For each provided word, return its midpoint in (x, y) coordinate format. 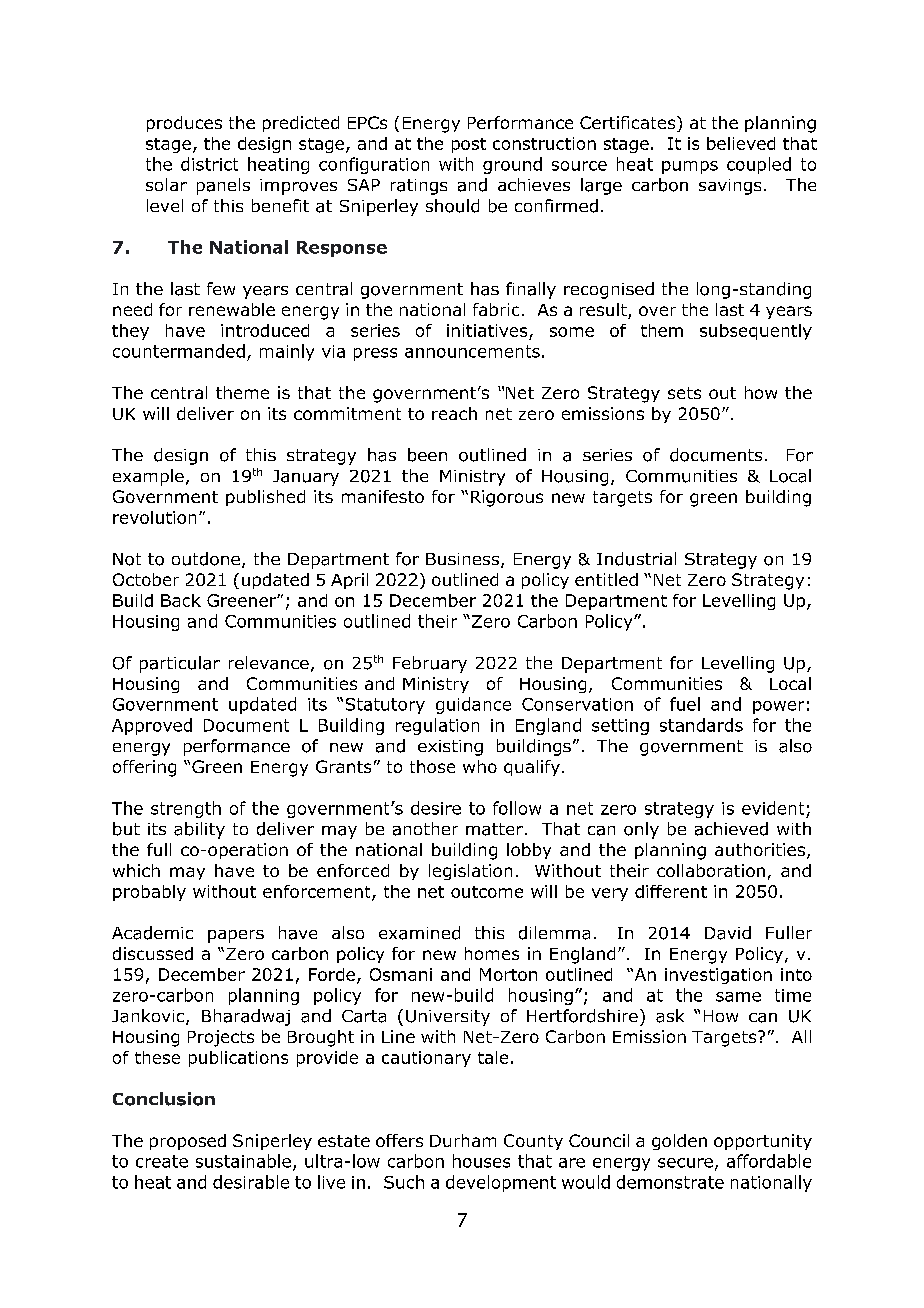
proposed (188, 1142)
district (209, 164)
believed (741, 143)
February (430, 664)
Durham (463, 1140)
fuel (685, 704)
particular (180, 664)
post (469, 145)
